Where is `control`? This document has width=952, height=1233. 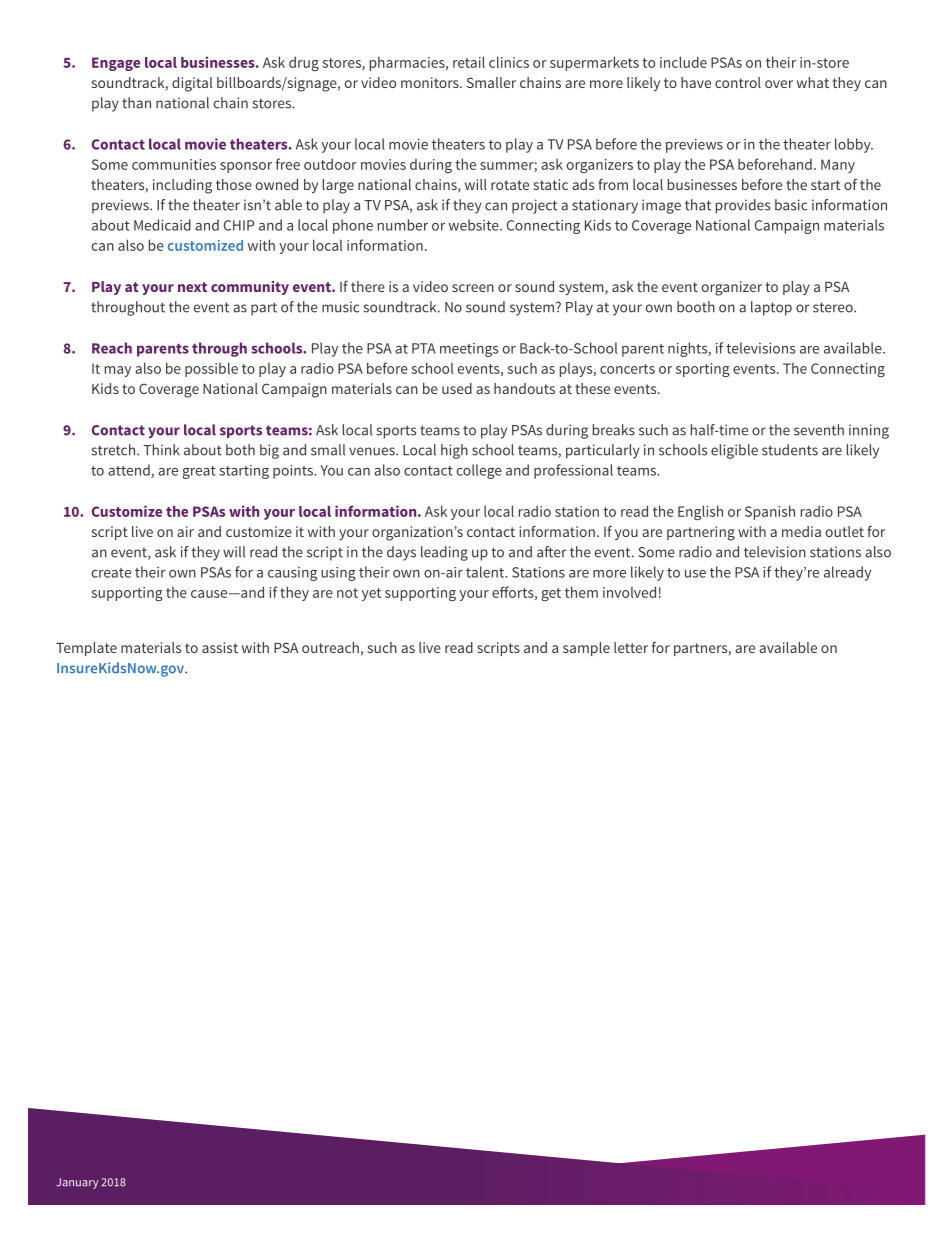
control is located at coordinates (738, 82).
